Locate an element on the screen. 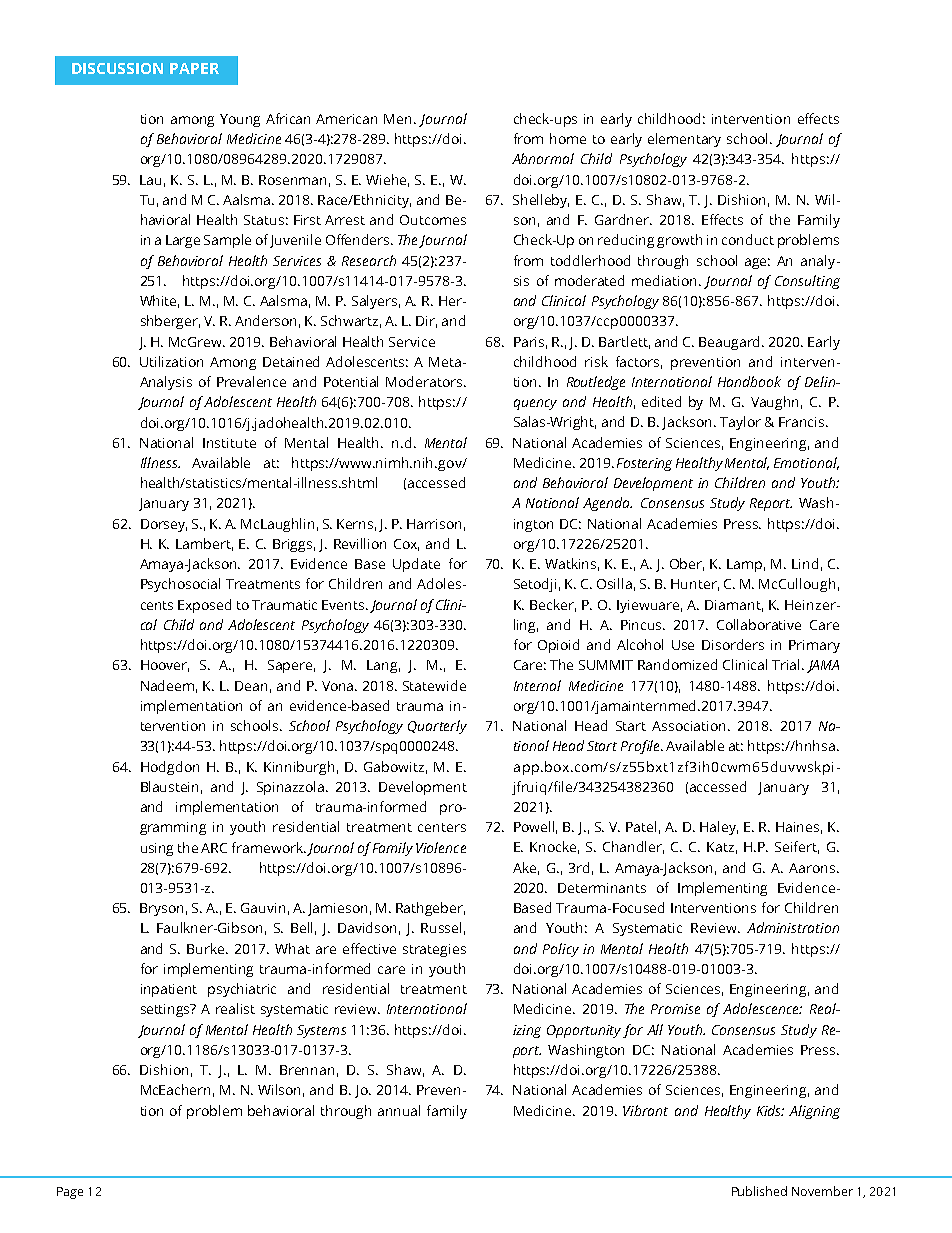  Moderators is located at coordinates (425, 381).
